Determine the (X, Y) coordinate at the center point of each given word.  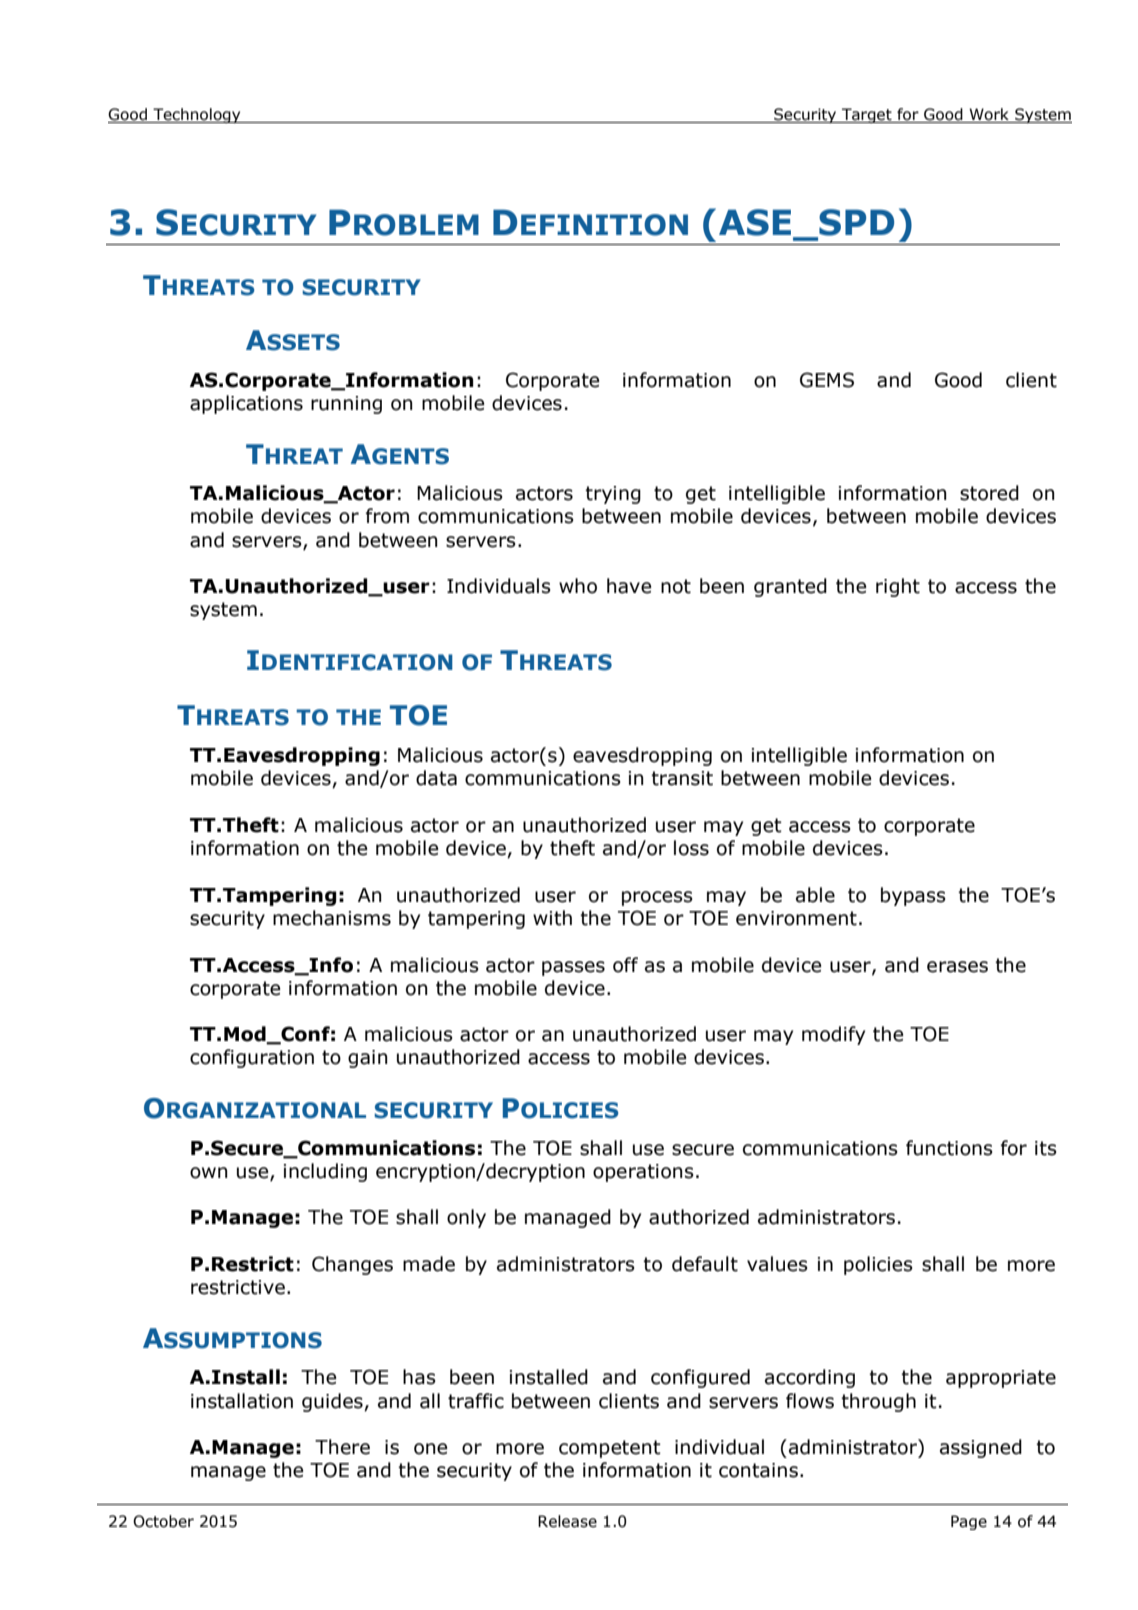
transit (682, 778)
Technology (197, 115)
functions (949, 1148)
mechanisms (332, 918)
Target (867, 115)
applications (246, 404)
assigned (981, 1448)
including (325, 1172)
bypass (913, 896)
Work (989, 115)
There (342, 1447)
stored (989, 493)
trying (613, 495)
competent (610, 1449)
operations (643, 1173)
